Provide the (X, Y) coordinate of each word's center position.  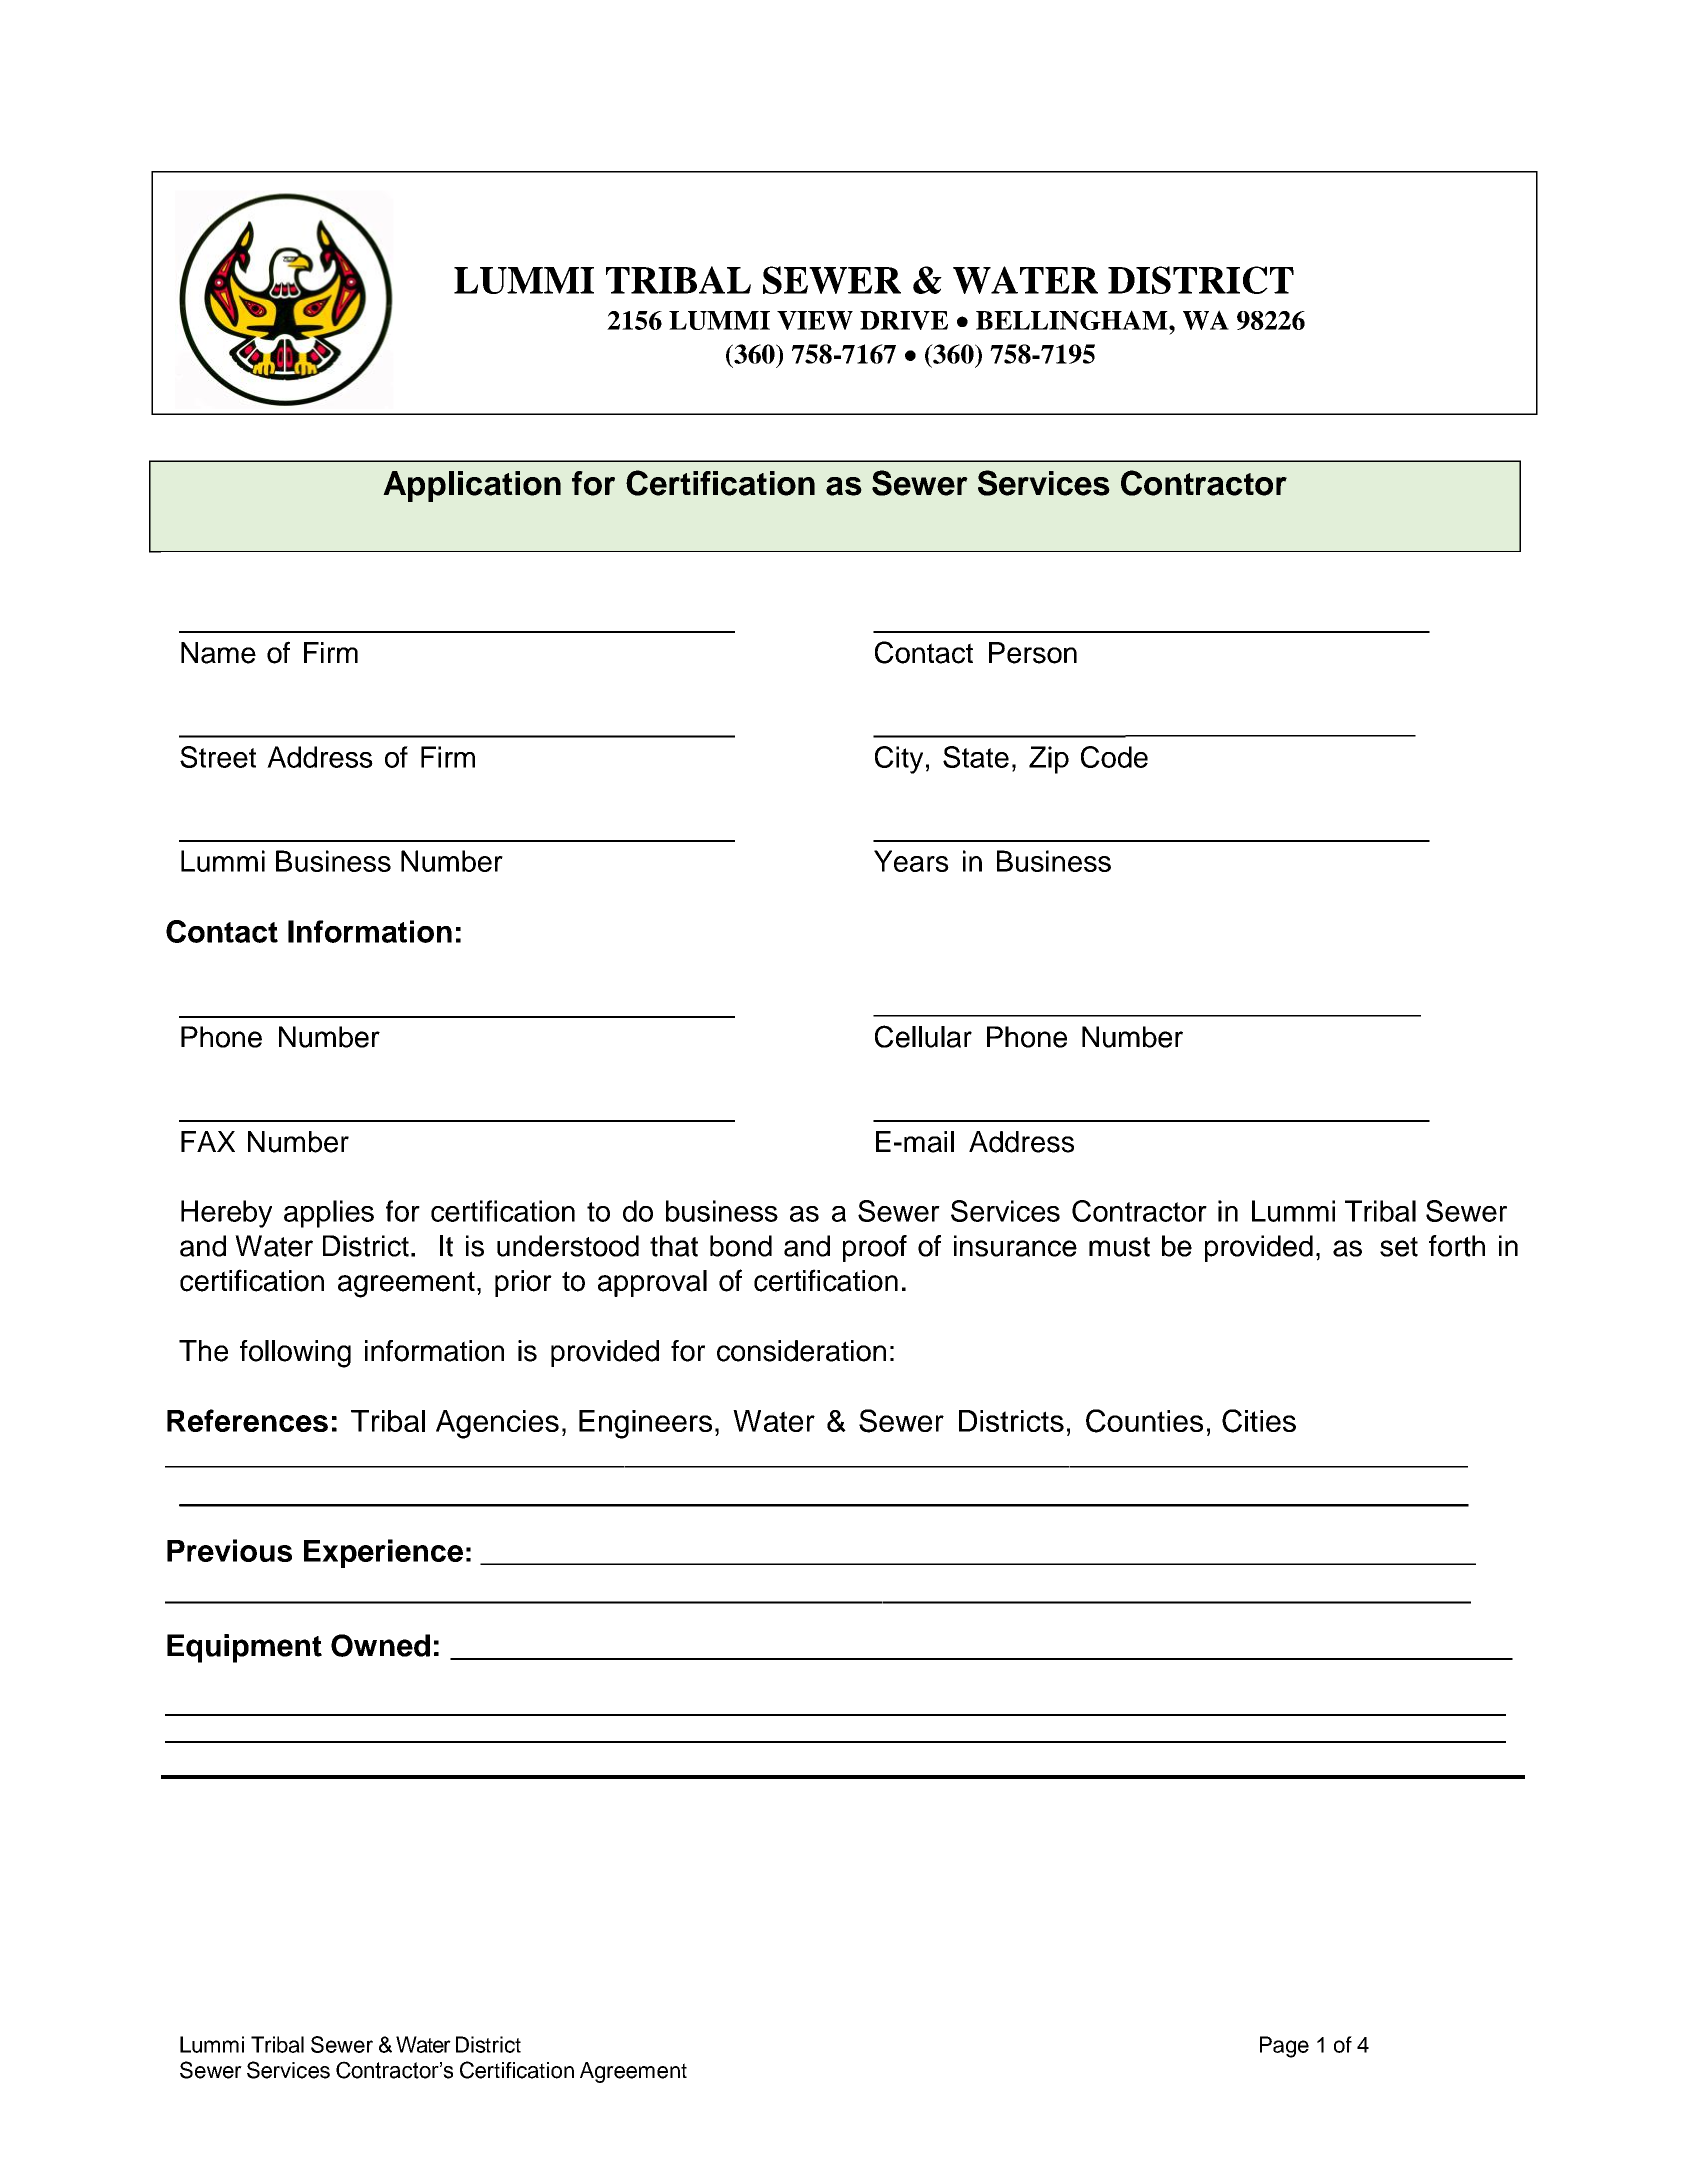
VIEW (815, 320)
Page (1284, 2047)
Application (472, 486)
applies (329, 1214)
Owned (380, 1645)
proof (875, 1248)
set (1399, 1247)
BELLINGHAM (1073, 320)
